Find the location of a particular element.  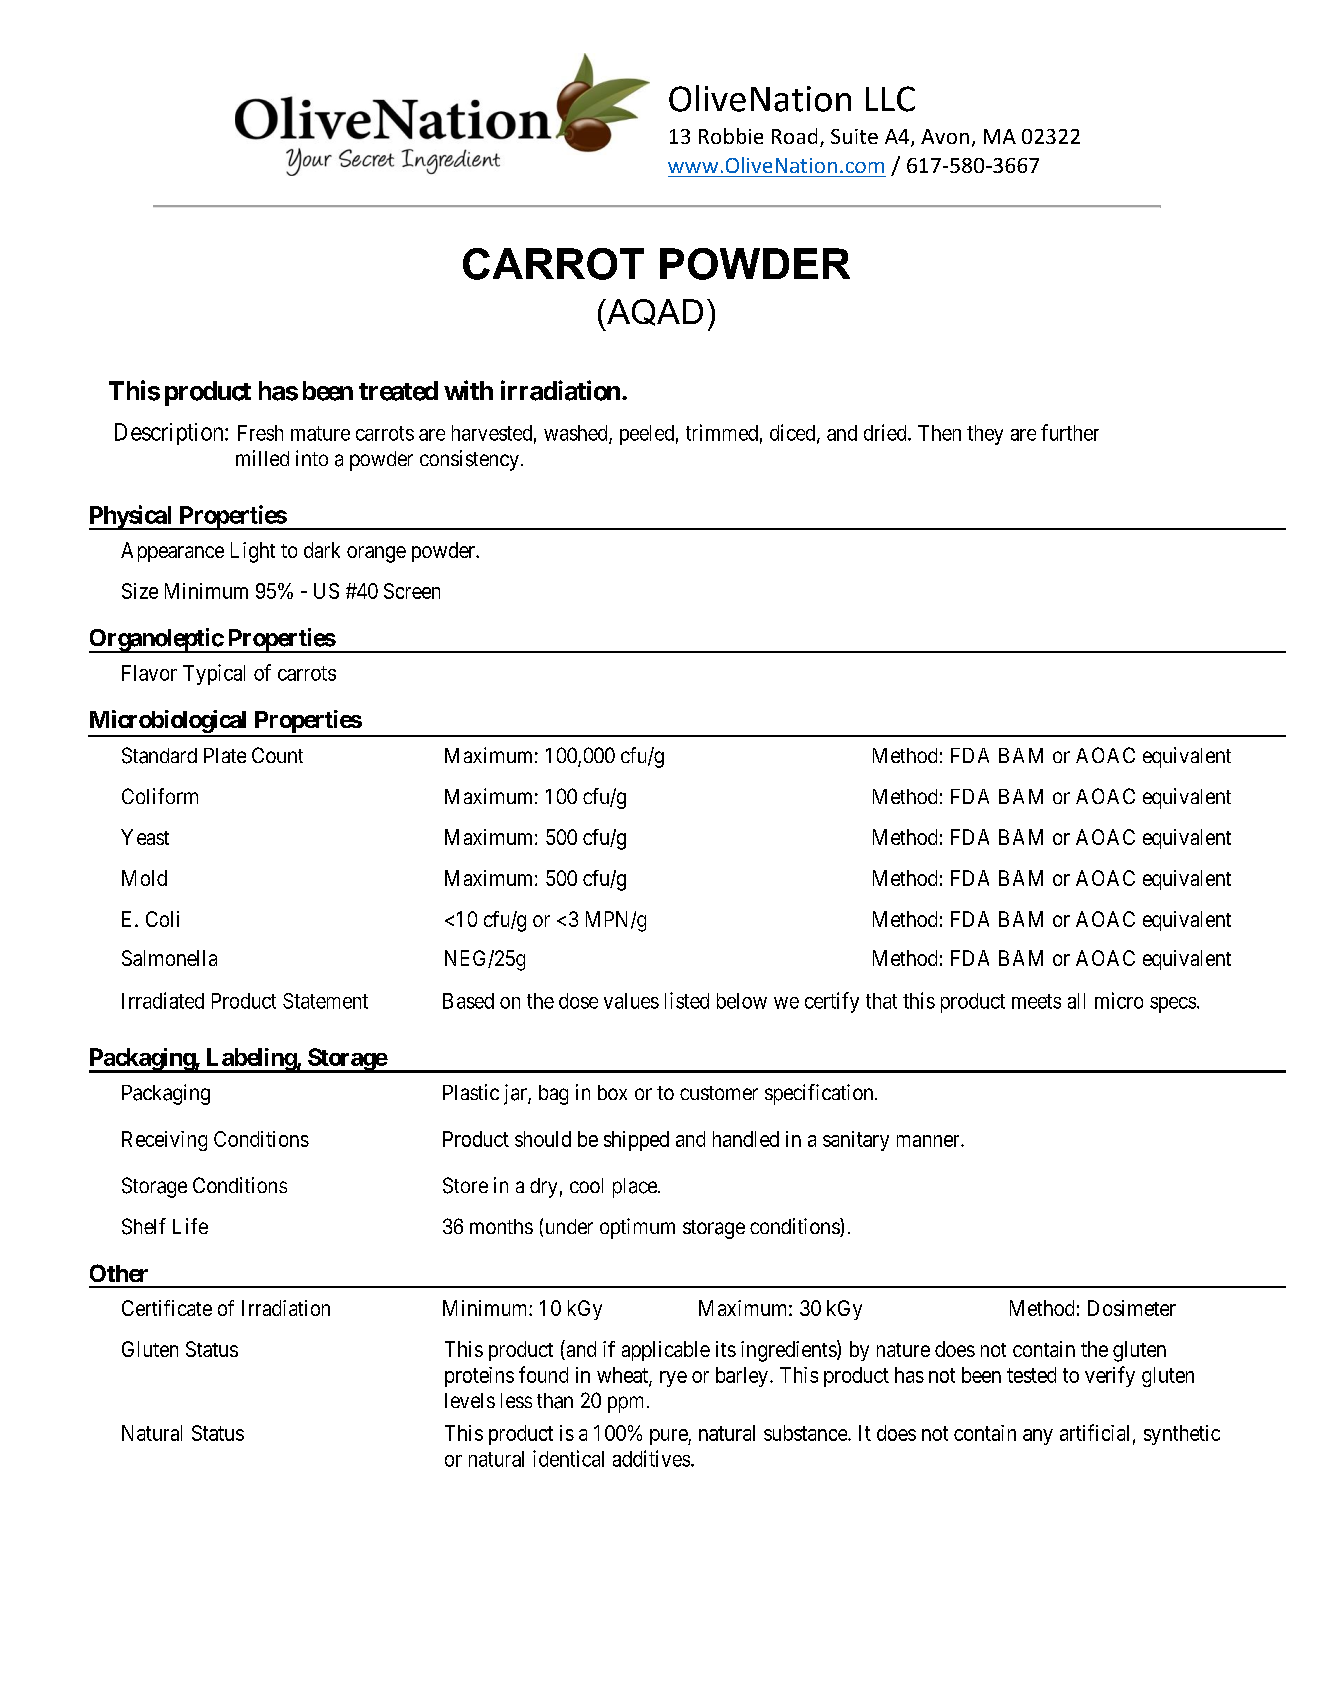

Certificate is located at coordinates (167, 1308).
